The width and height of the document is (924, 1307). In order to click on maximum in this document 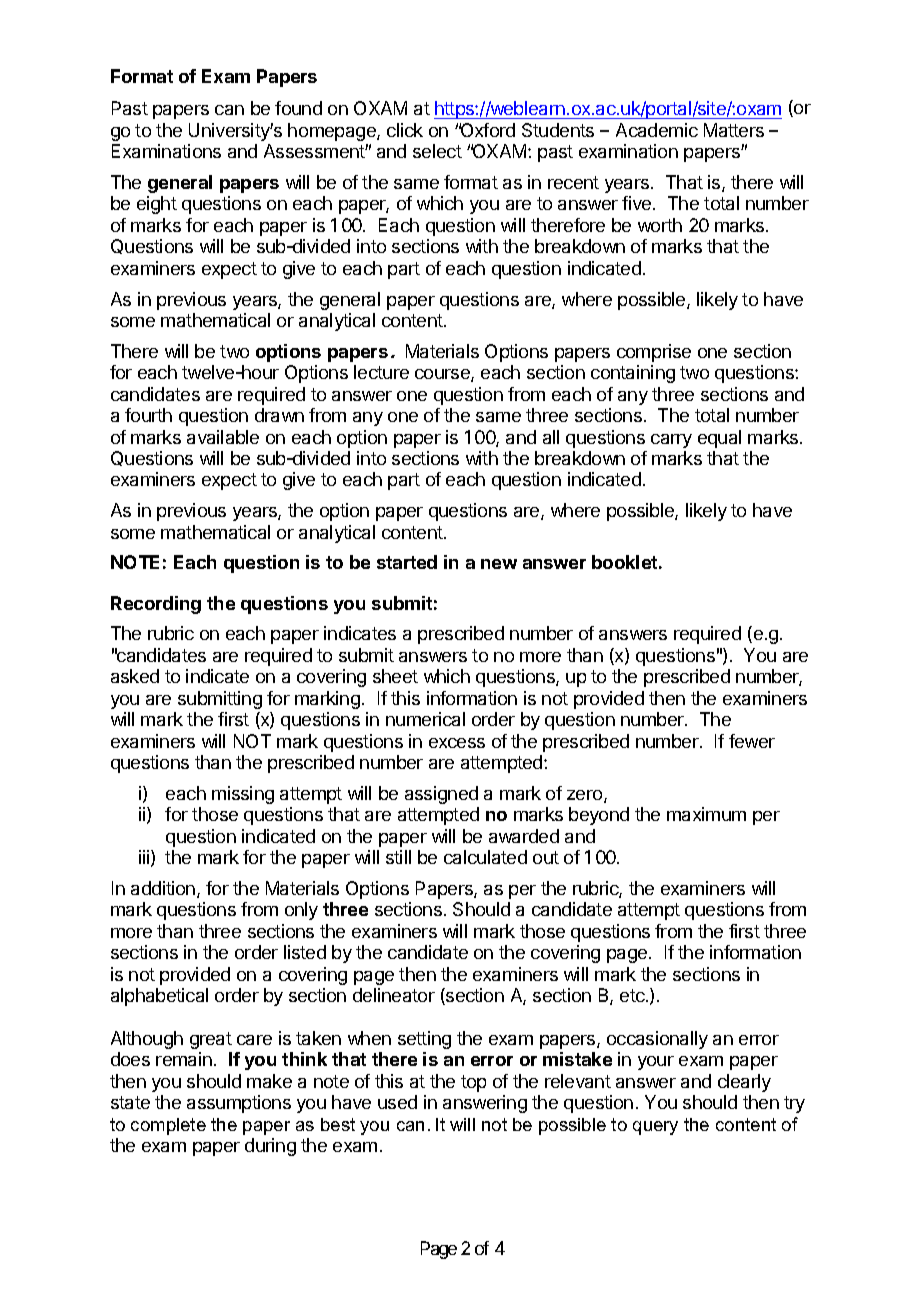, I will do `click(706, 814)`.
